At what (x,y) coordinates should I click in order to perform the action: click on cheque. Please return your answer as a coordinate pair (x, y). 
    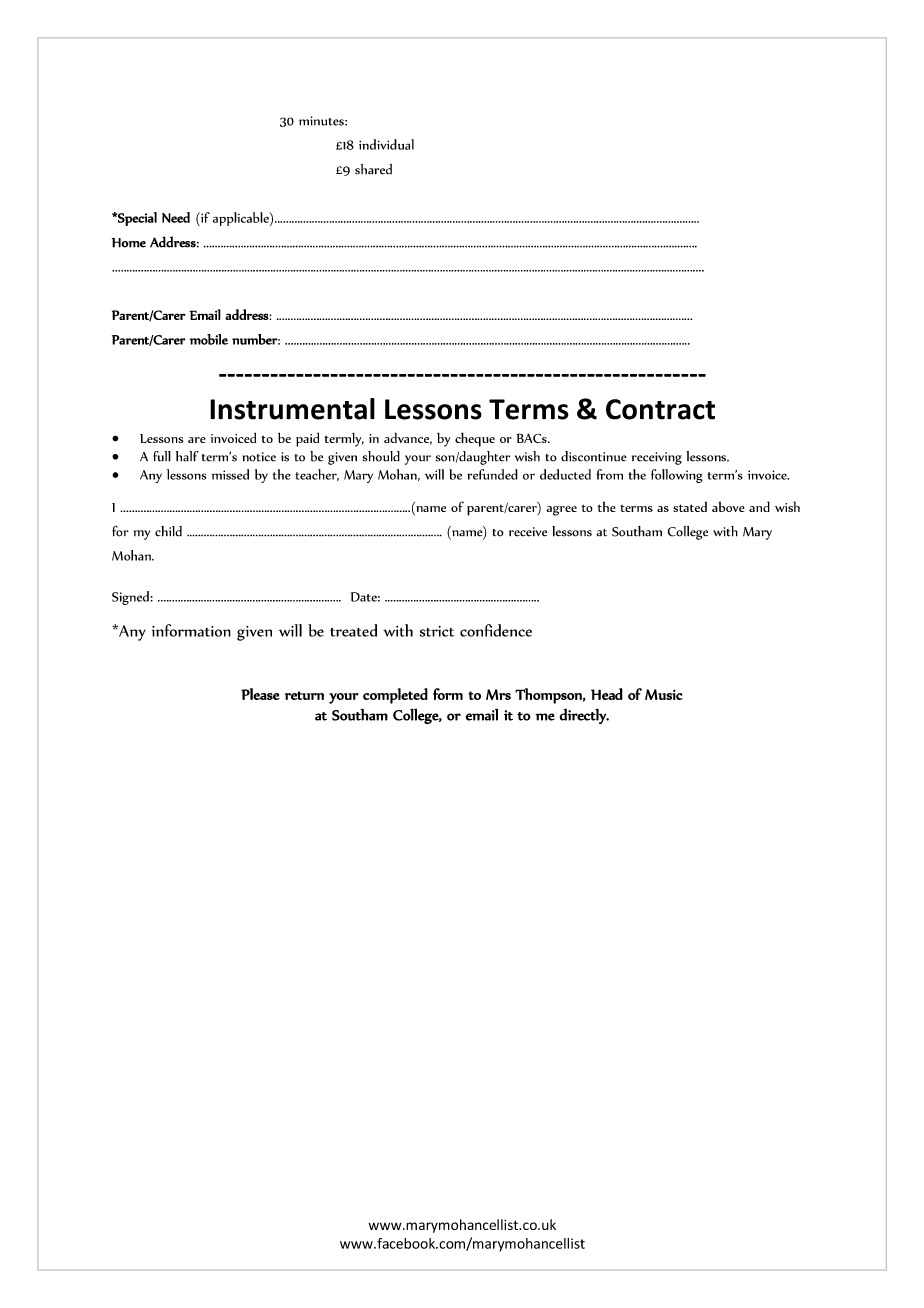
    Looking at the image, I should click on (475, 439).
